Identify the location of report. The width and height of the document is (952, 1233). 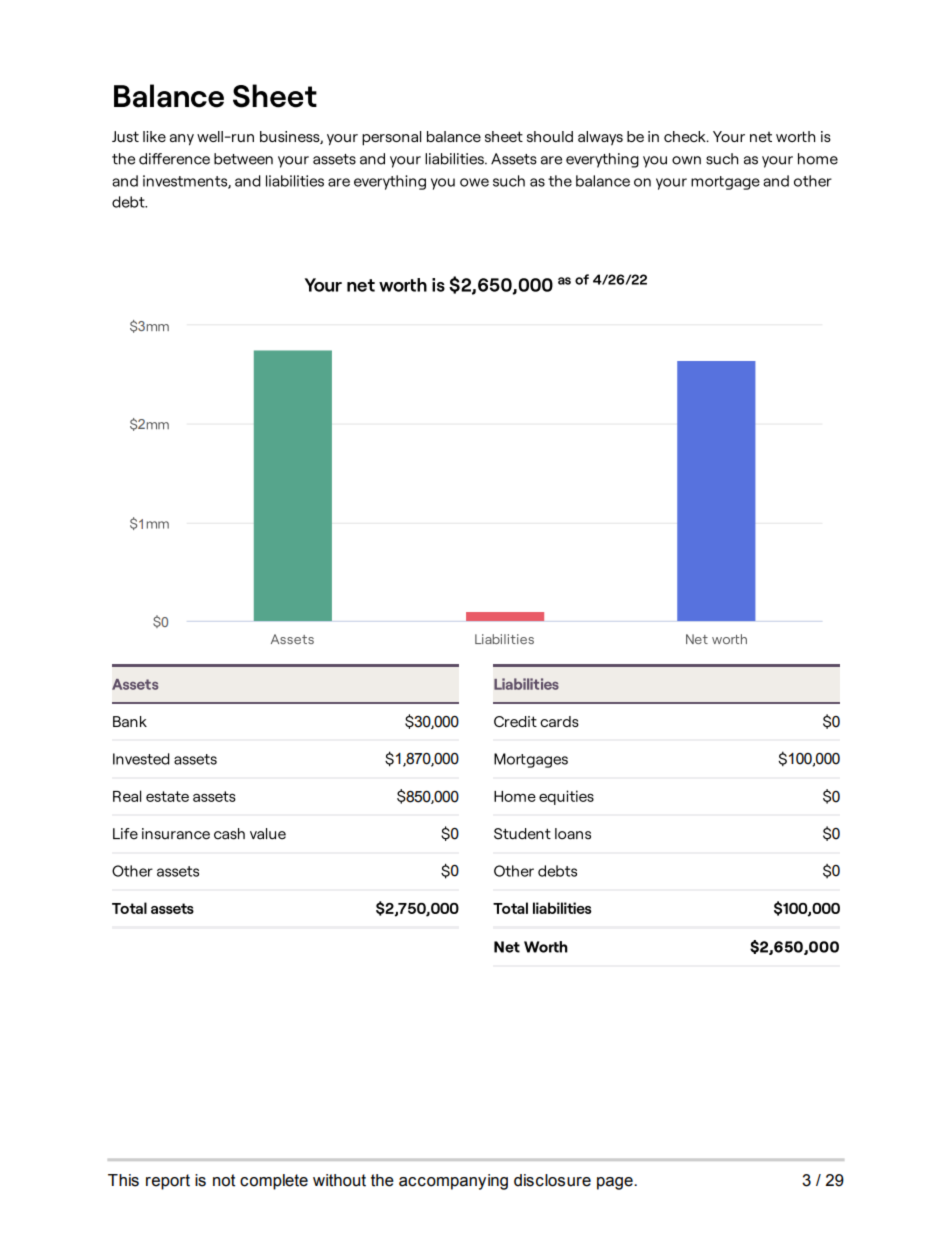
(168, 1182).
